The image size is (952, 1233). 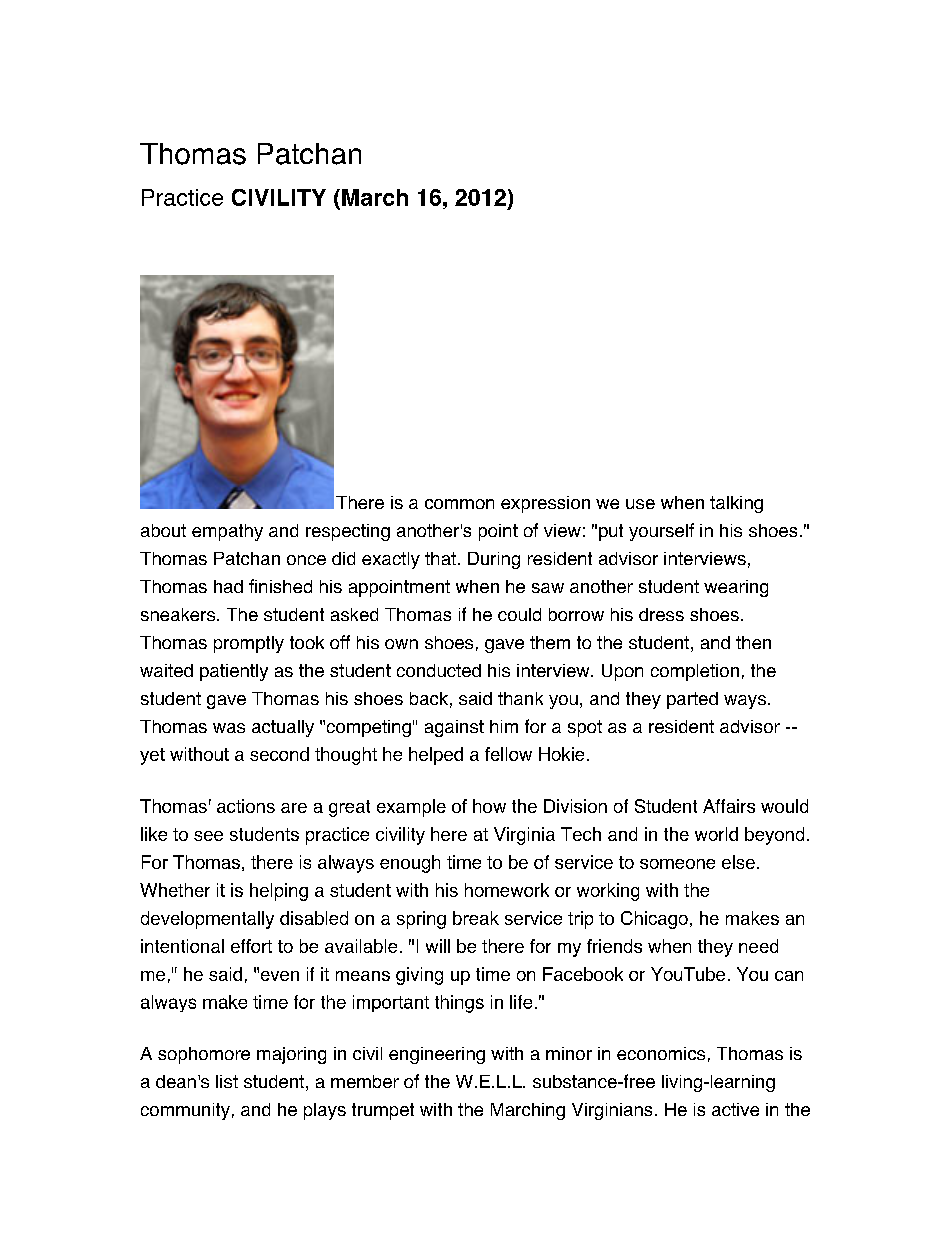 I want to click on developmentally, so click(x=207, y=920).
